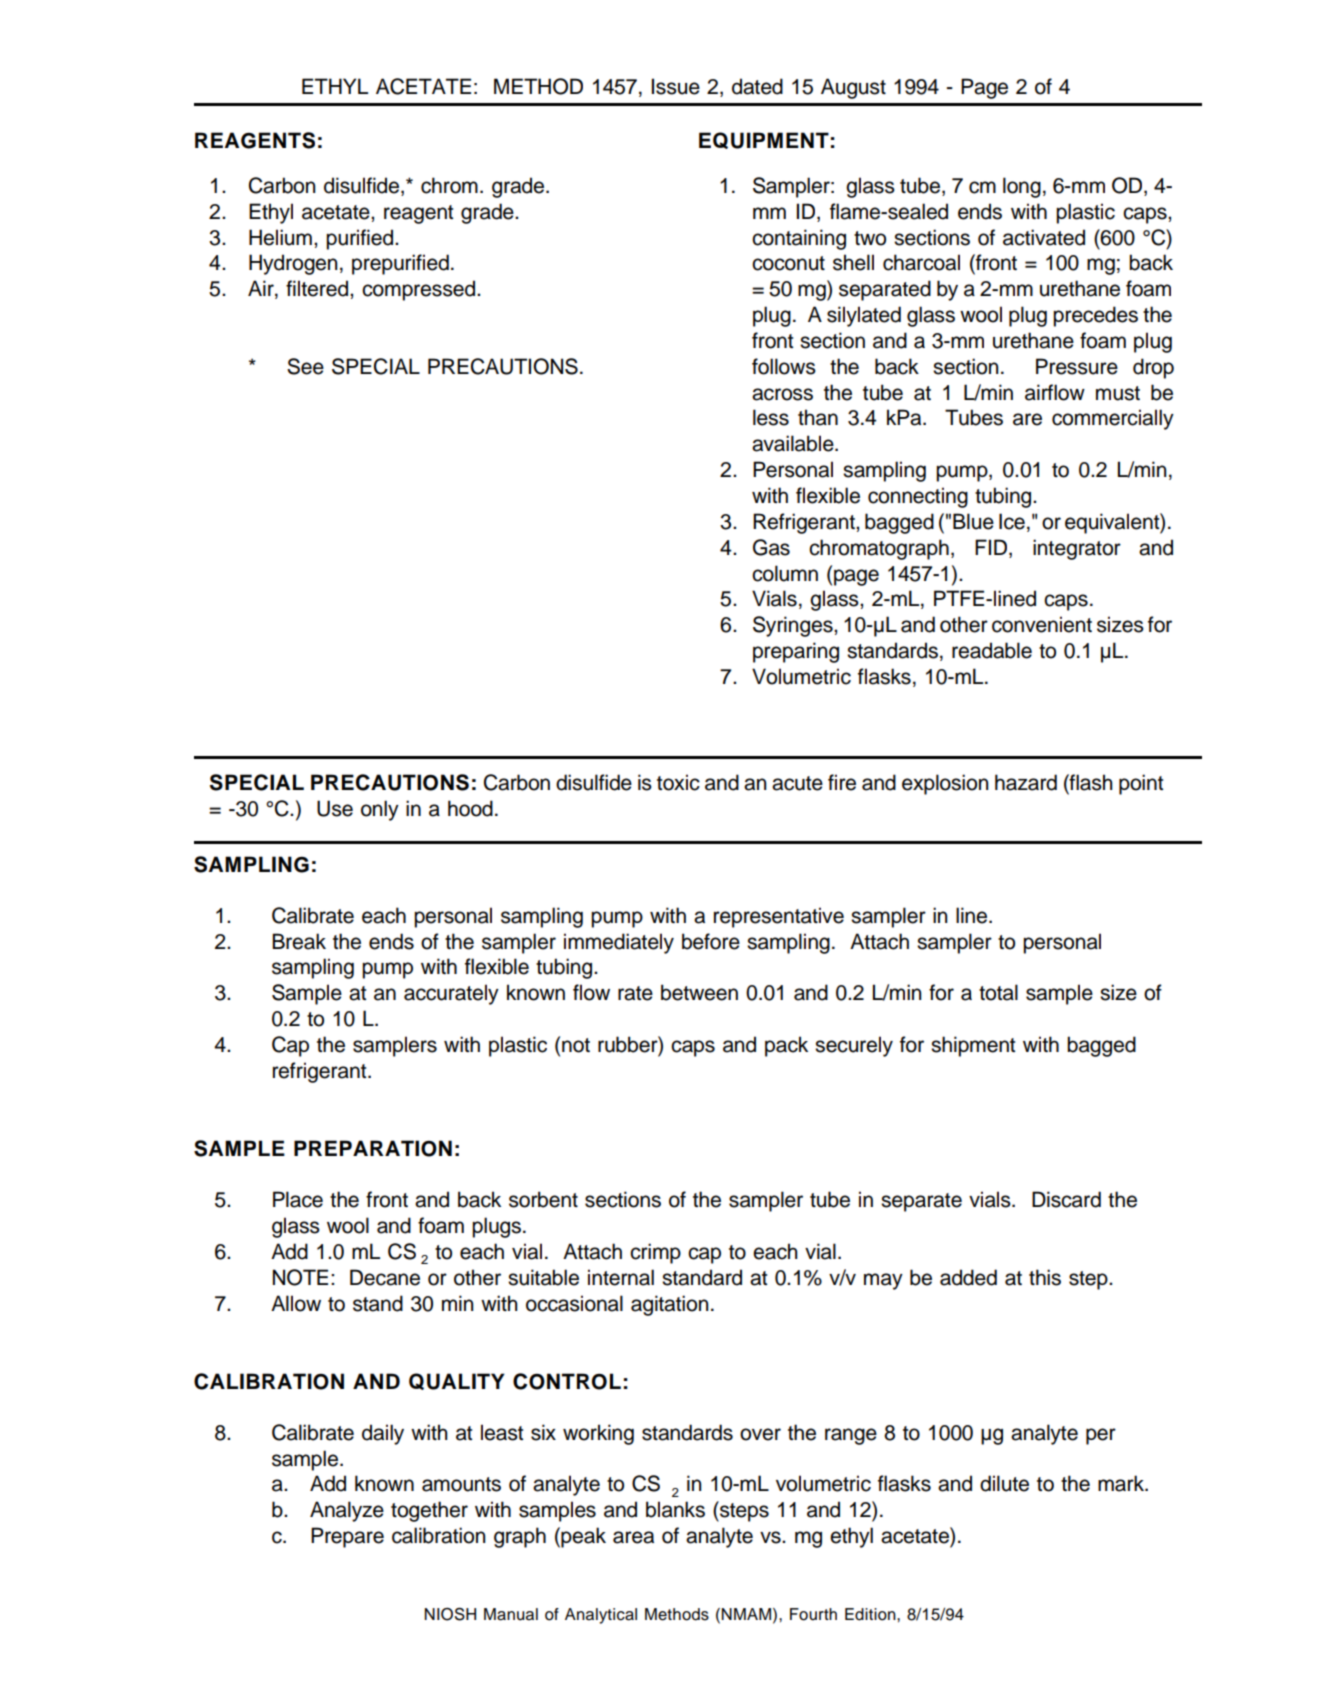 The height and width of the page is (1706, 1318). Describe the element at coordinates (764, 140) in the page. I see `EQUIPMENT` at that location.
